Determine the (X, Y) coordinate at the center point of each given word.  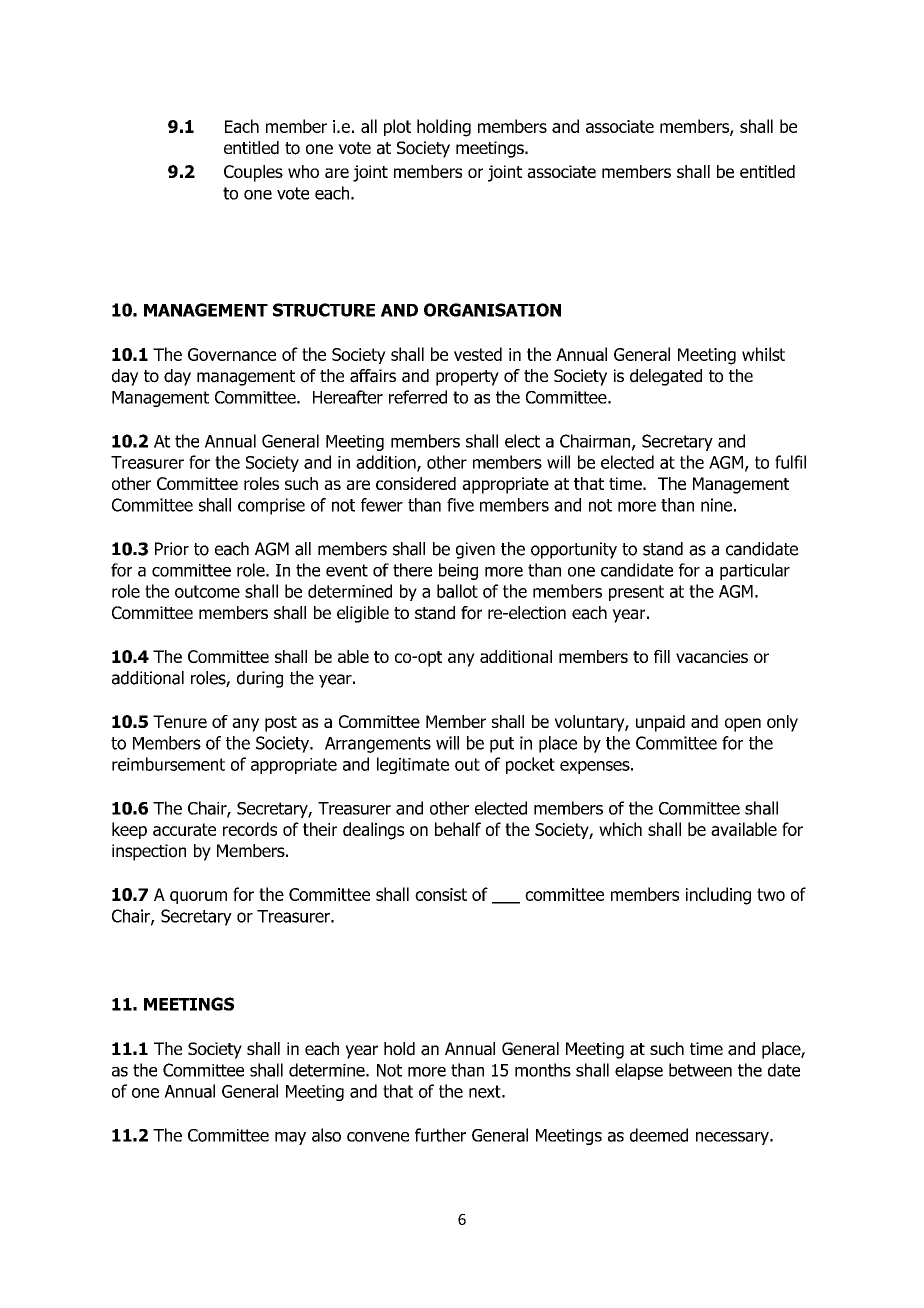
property (467, 378)
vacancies (712, 656)
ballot (457, 591)
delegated (666, 377)
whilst (763, 354)
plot (397, 127)
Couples (253, 173)
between (700, 1070)
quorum (198, 897)
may (290, 1138)
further (440, 1135)
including (718, 896)
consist (441, 894)
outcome (207, 591)
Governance (232, 354)
